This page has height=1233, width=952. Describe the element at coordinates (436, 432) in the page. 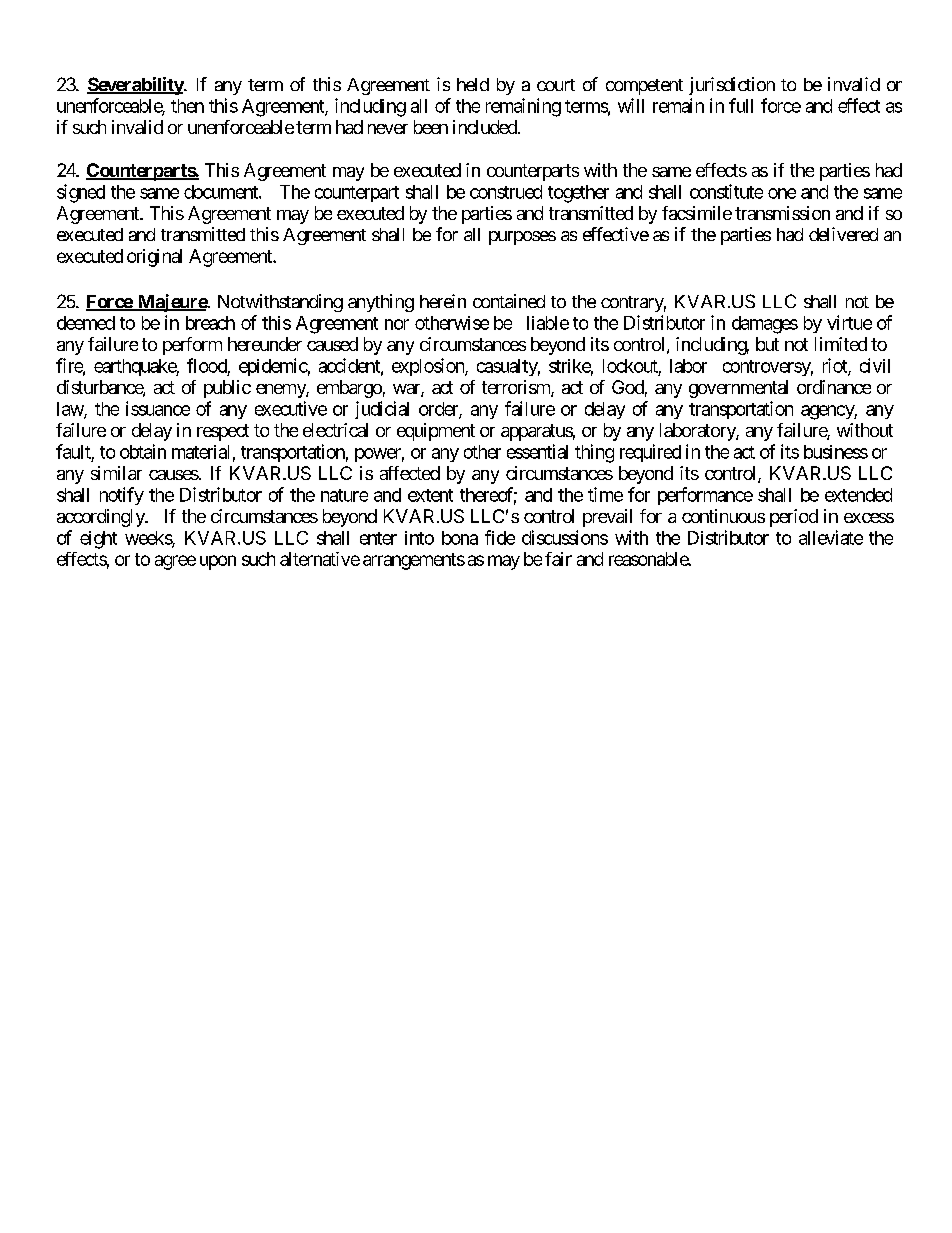

I see `equipment` at that location.
